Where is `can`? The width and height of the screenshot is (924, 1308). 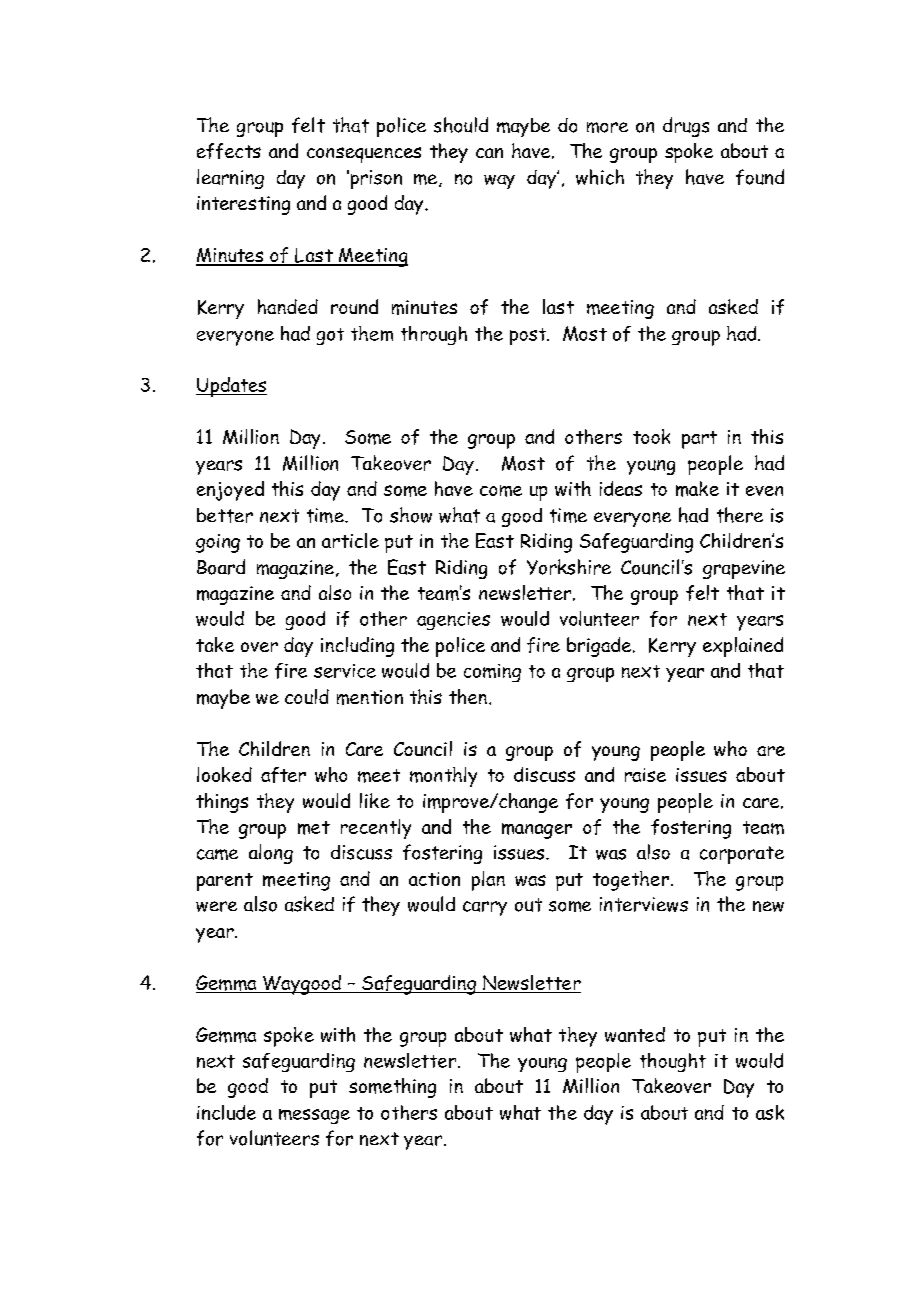 can is located at coordinates (489, 153).
